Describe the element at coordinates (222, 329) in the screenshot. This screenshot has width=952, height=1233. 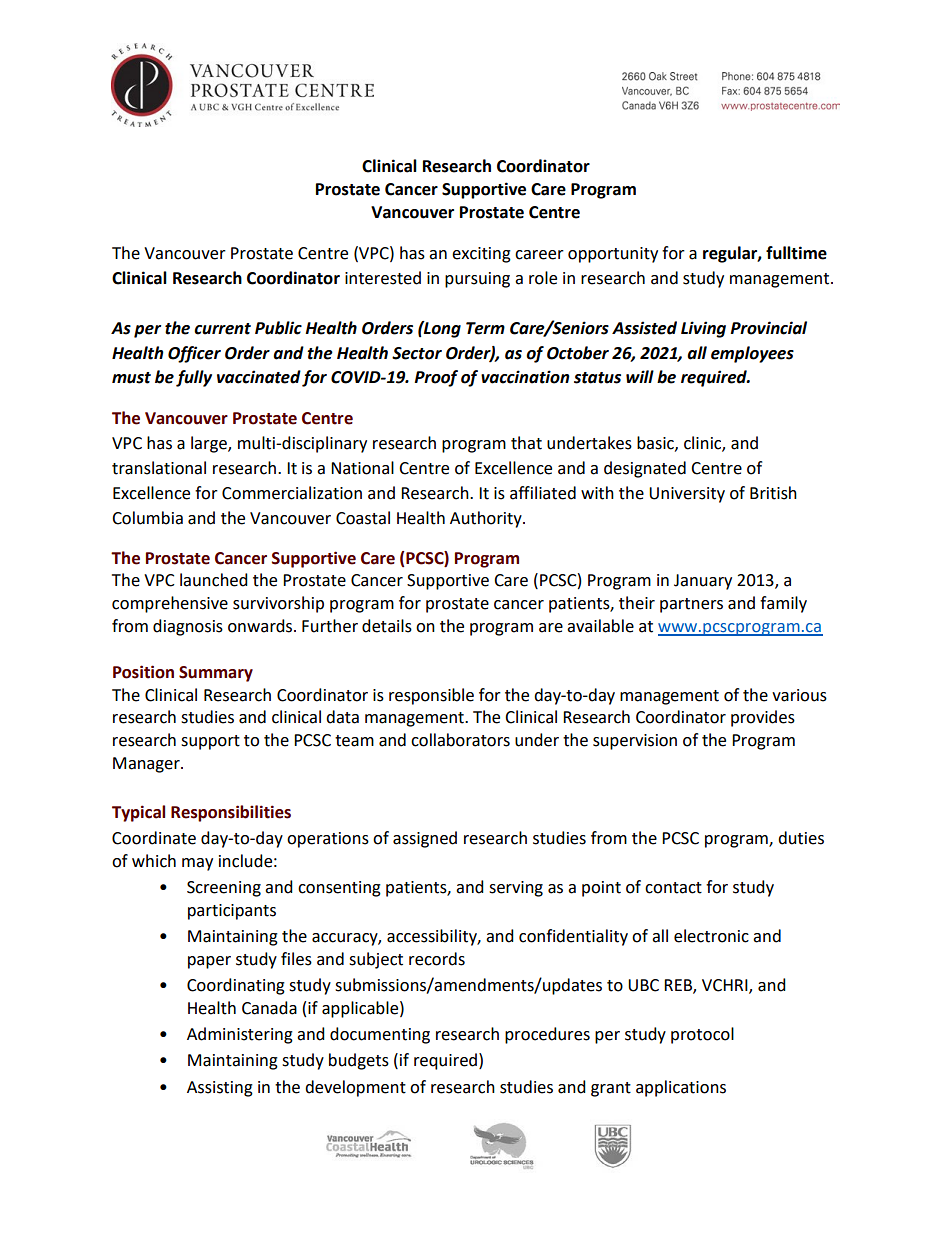
I see `current` at that location.
